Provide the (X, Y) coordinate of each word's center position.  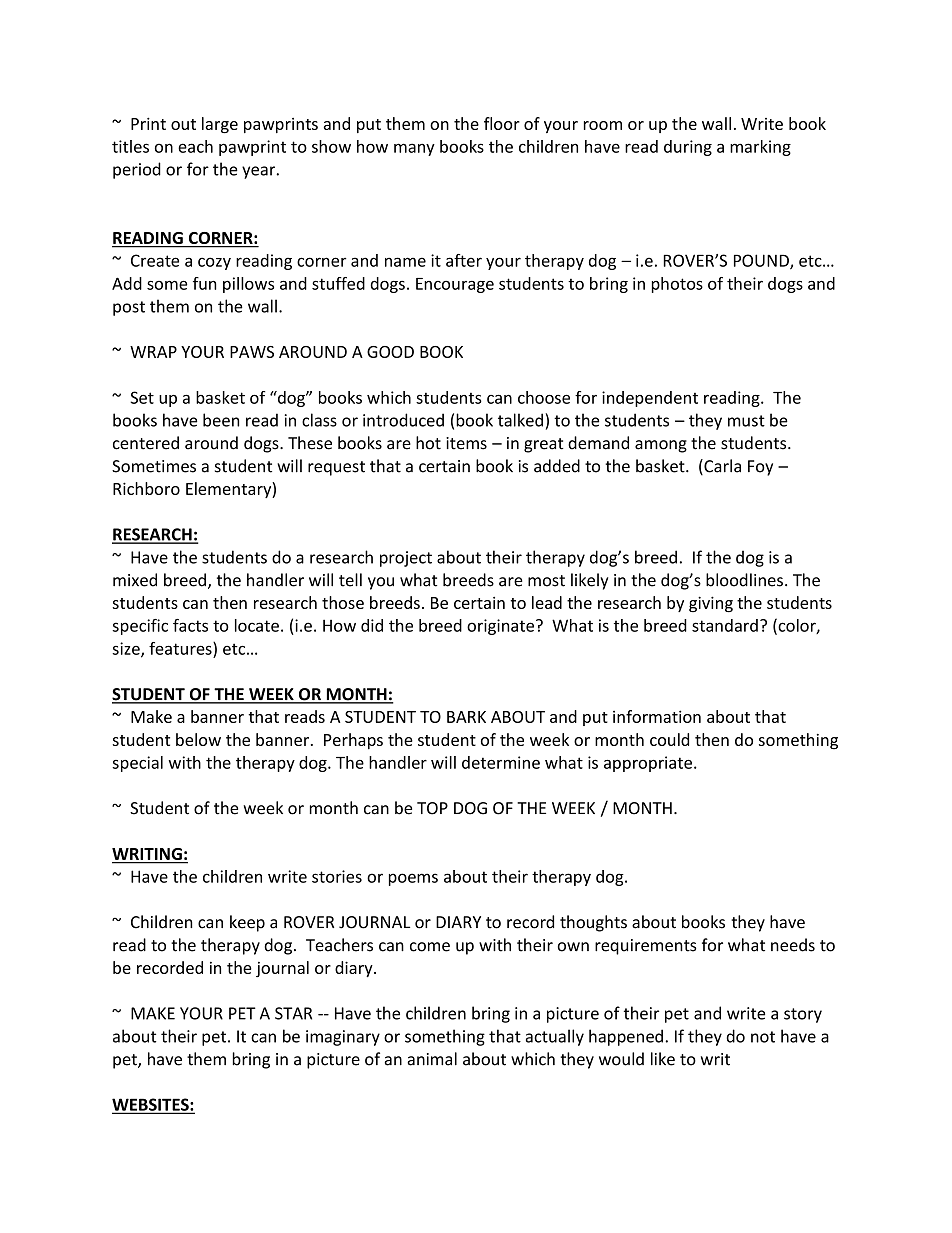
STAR (293, 1013)
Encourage (455, 285)
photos (677, 285)
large (220, 125)
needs (793, 945)
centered (146, 443)
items (466, 443)
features (181, 648)
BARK (466, 717)
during (688, 148)
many (414, 149)
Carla (721, 467)
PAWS (252, 352)
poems (413, 879)
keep (247, 923)
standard (725, 625)
